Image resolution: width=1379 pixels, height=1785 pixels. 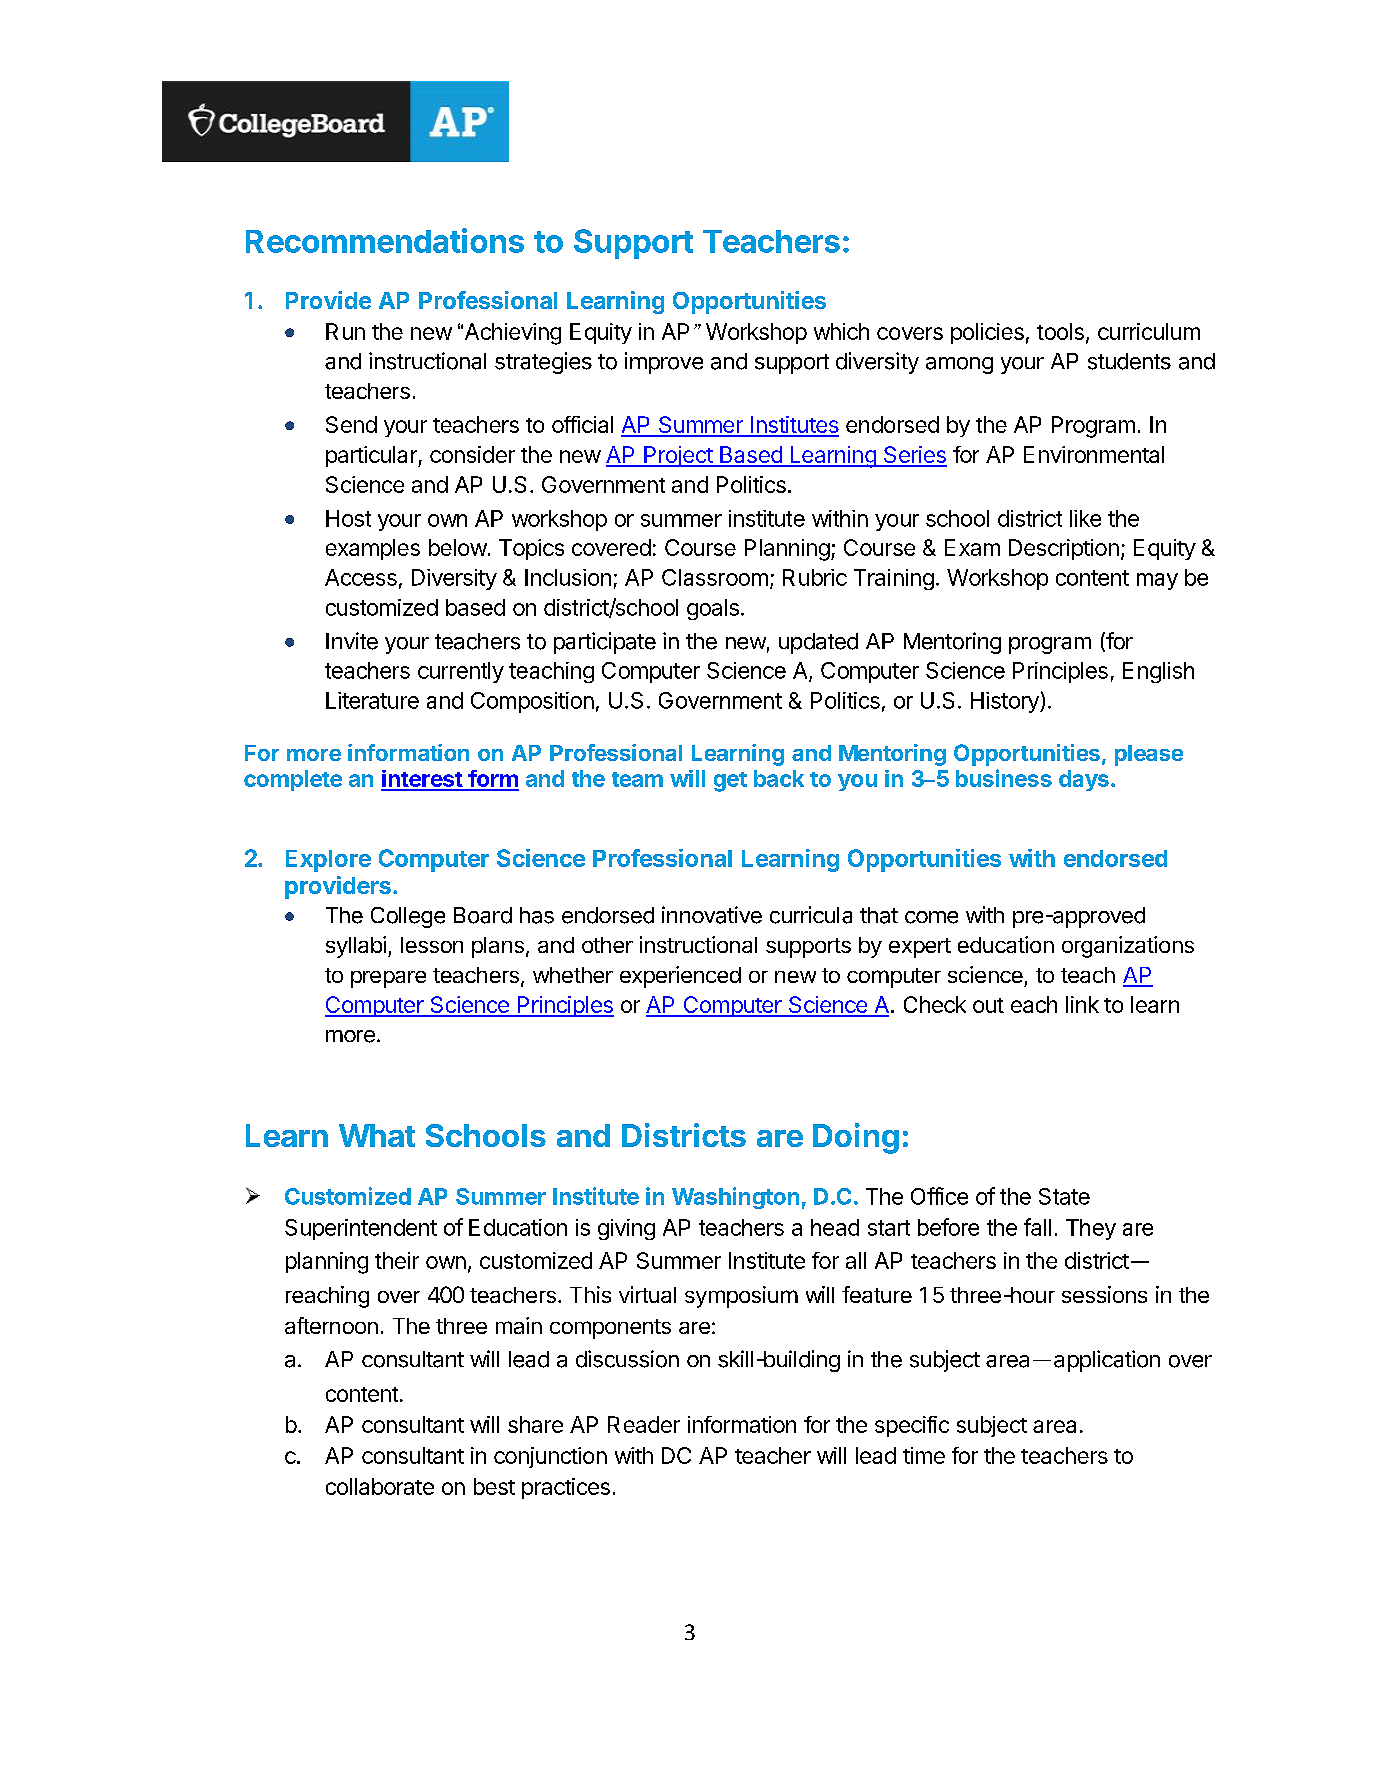 I want to click on Explore, so click(x=328, y=861).
